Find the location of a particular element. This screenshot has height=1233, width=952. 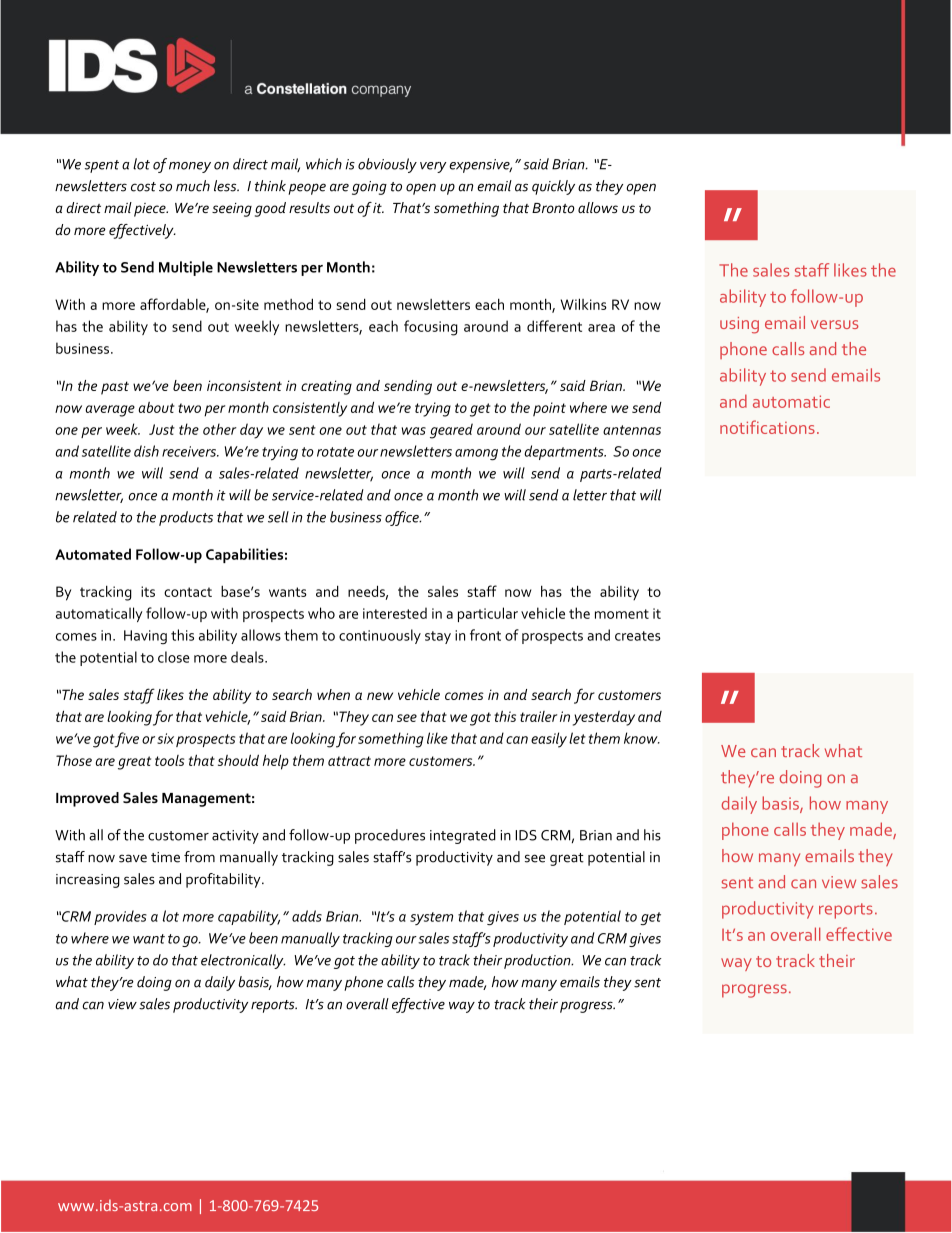

geared is located at coordinates (451, 431).
